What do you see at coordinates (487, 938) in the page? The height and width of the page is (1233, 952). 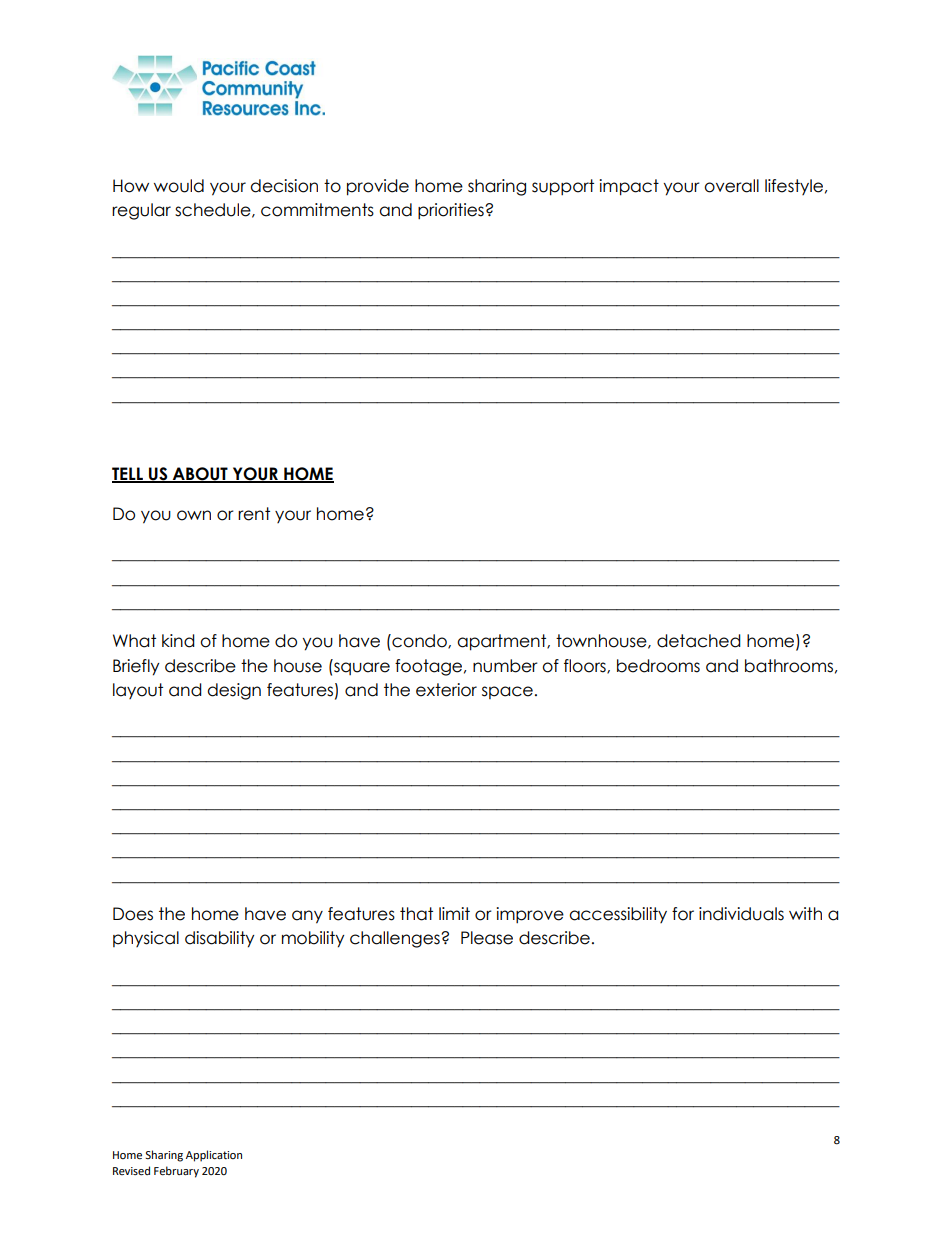 I see `Please` at bounding box center [487, 938].
